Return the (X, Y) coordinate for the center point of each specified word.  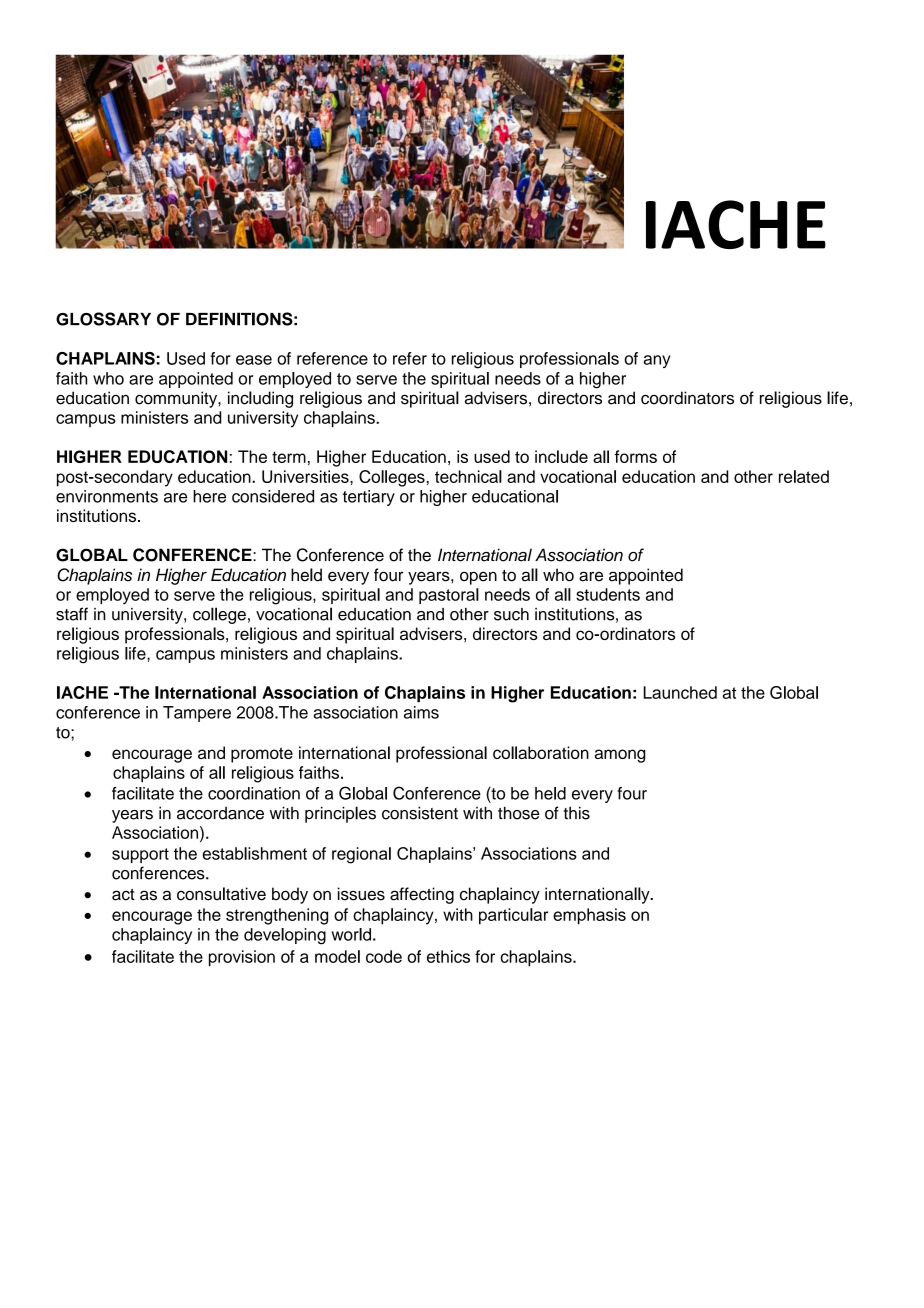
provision (242, 958)
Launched (680, 692)
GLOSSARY (103, 319)
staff (72, 614)
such (511, 614)
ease (254, 360)
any (657, 361)
